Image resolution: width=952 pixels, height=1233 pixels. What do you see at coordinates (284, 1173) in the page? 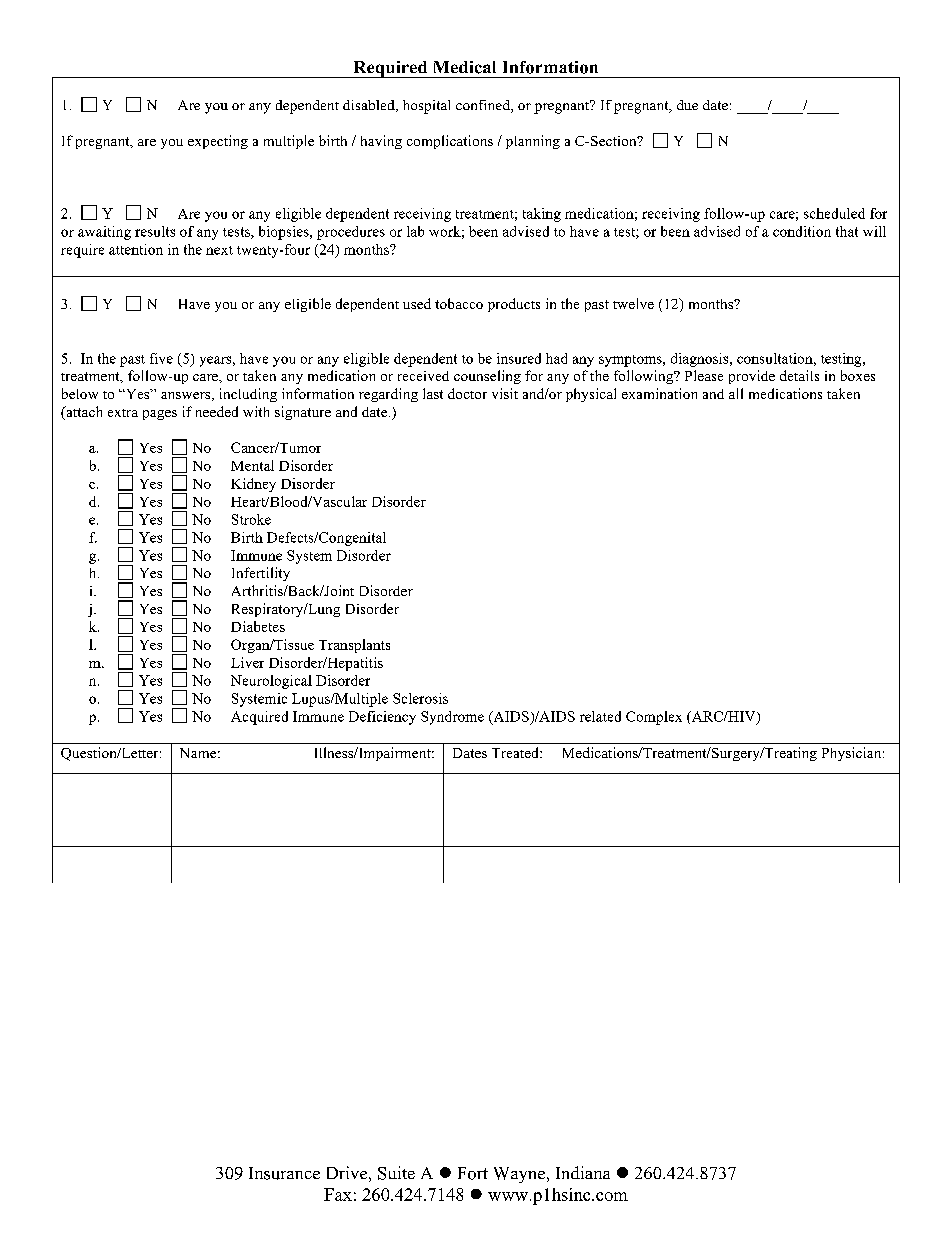
I see `Insurance` at bounding box center [284, 1173].
